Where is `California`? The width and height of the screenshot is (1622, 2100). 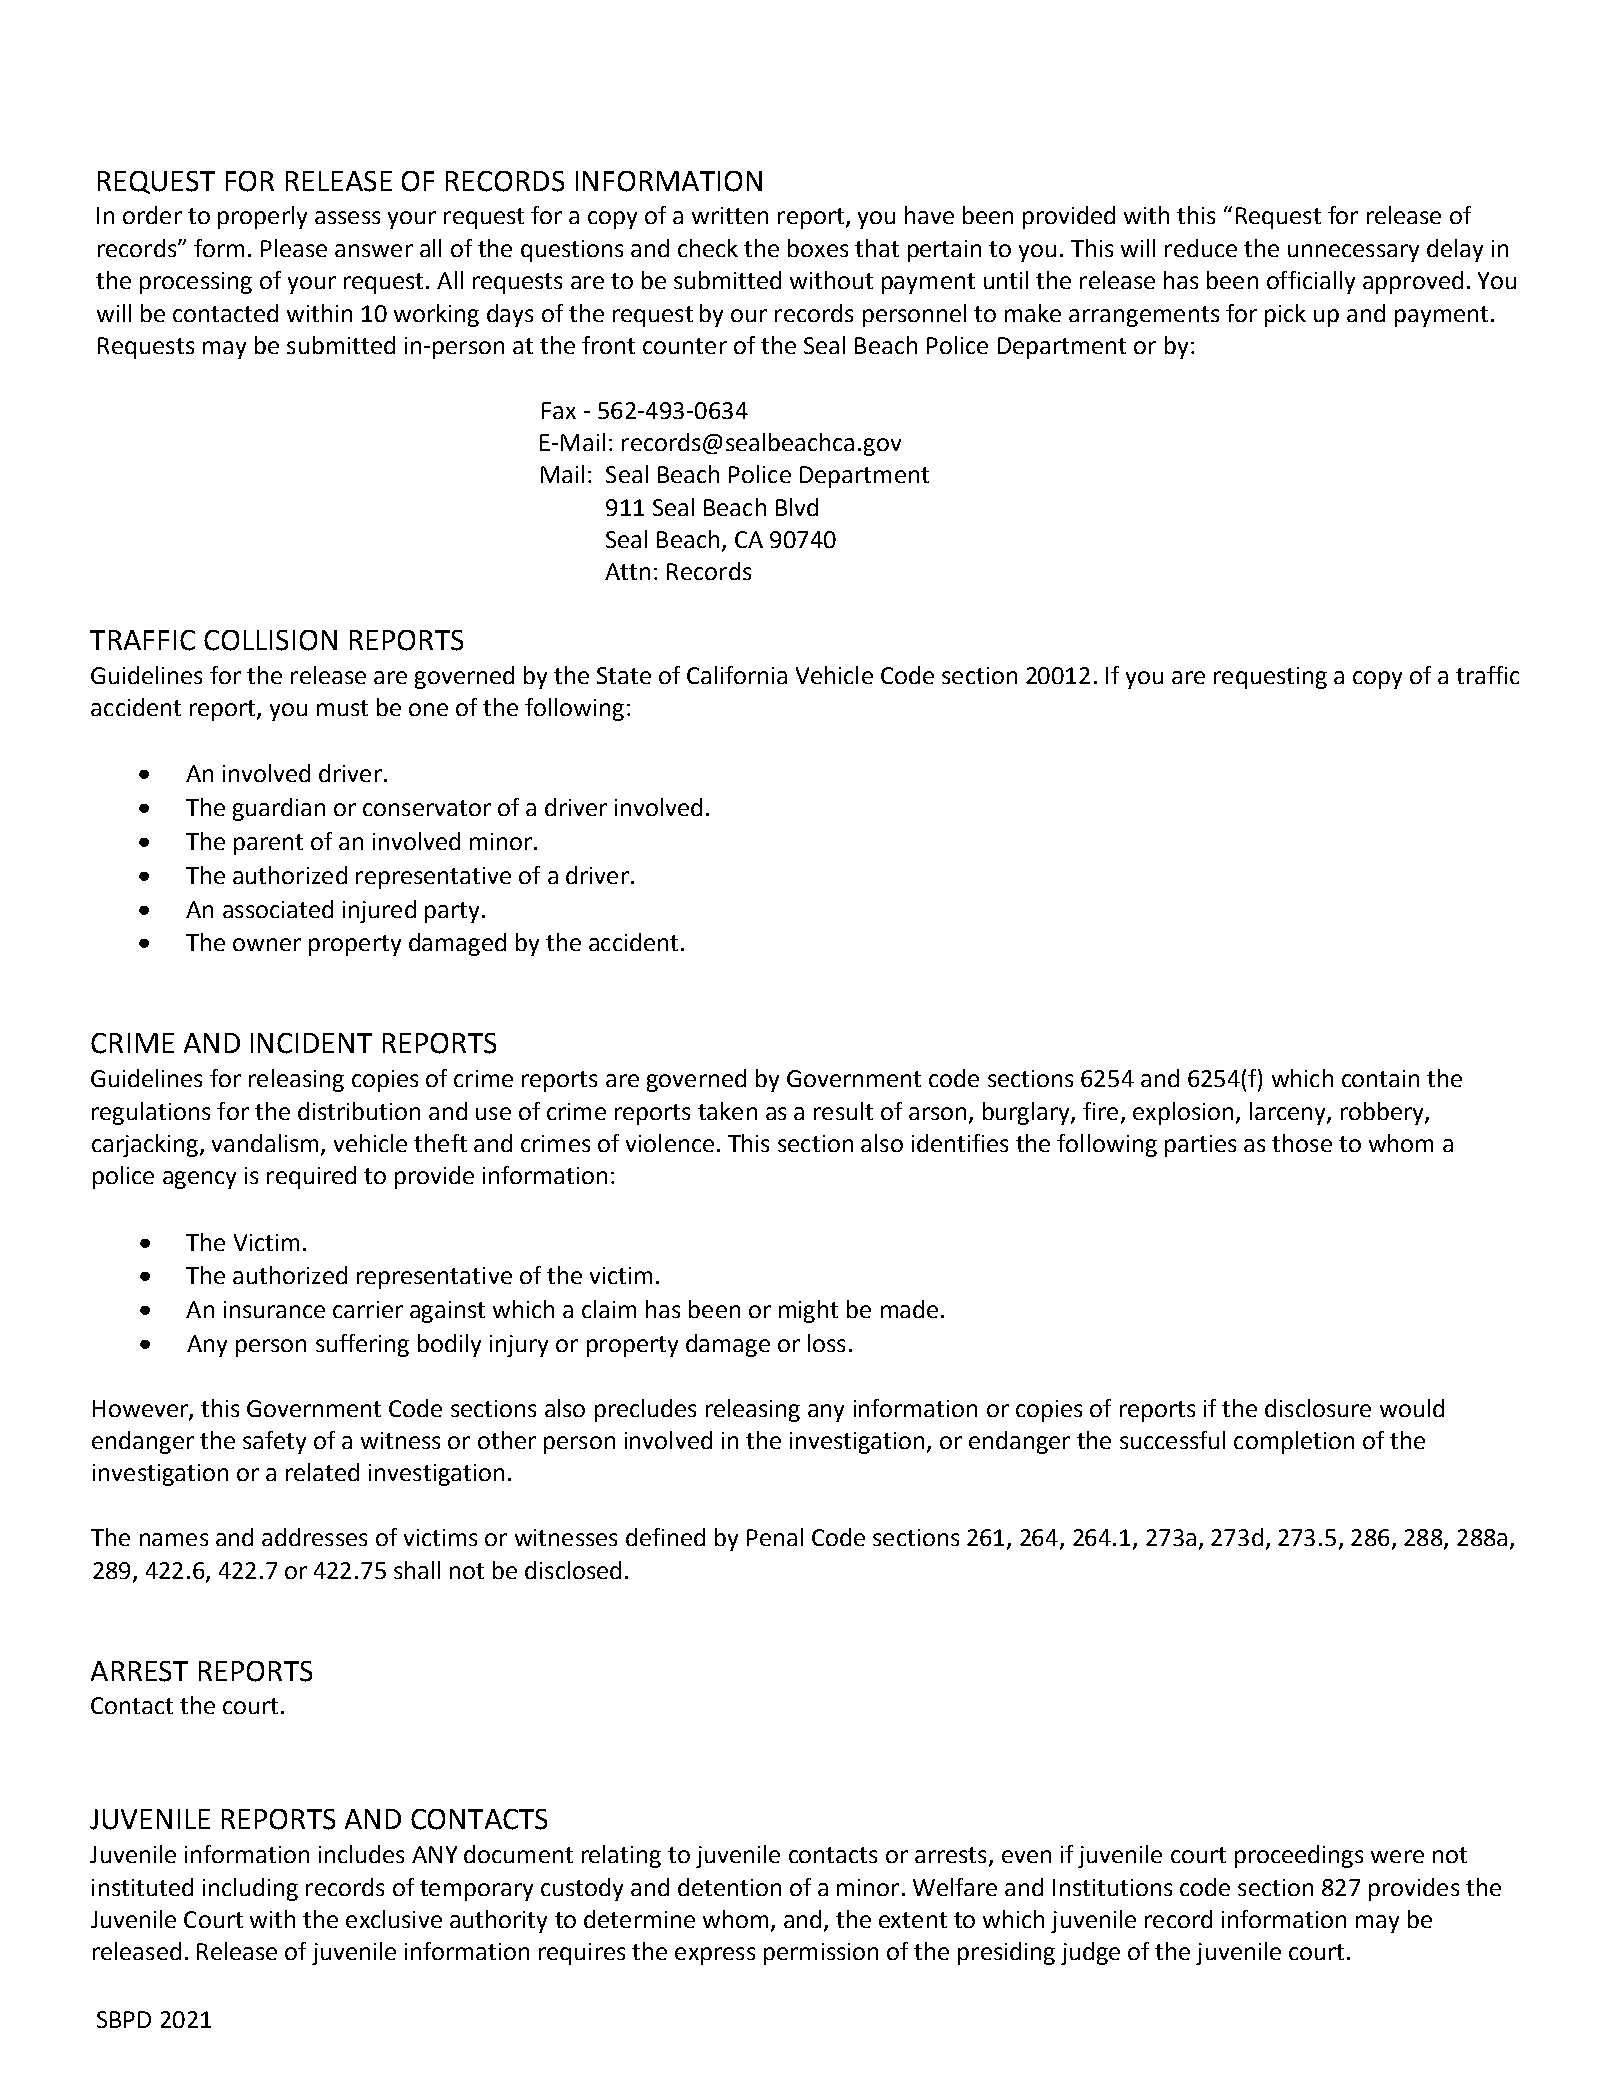
California is located at coordinates (737, 675).
